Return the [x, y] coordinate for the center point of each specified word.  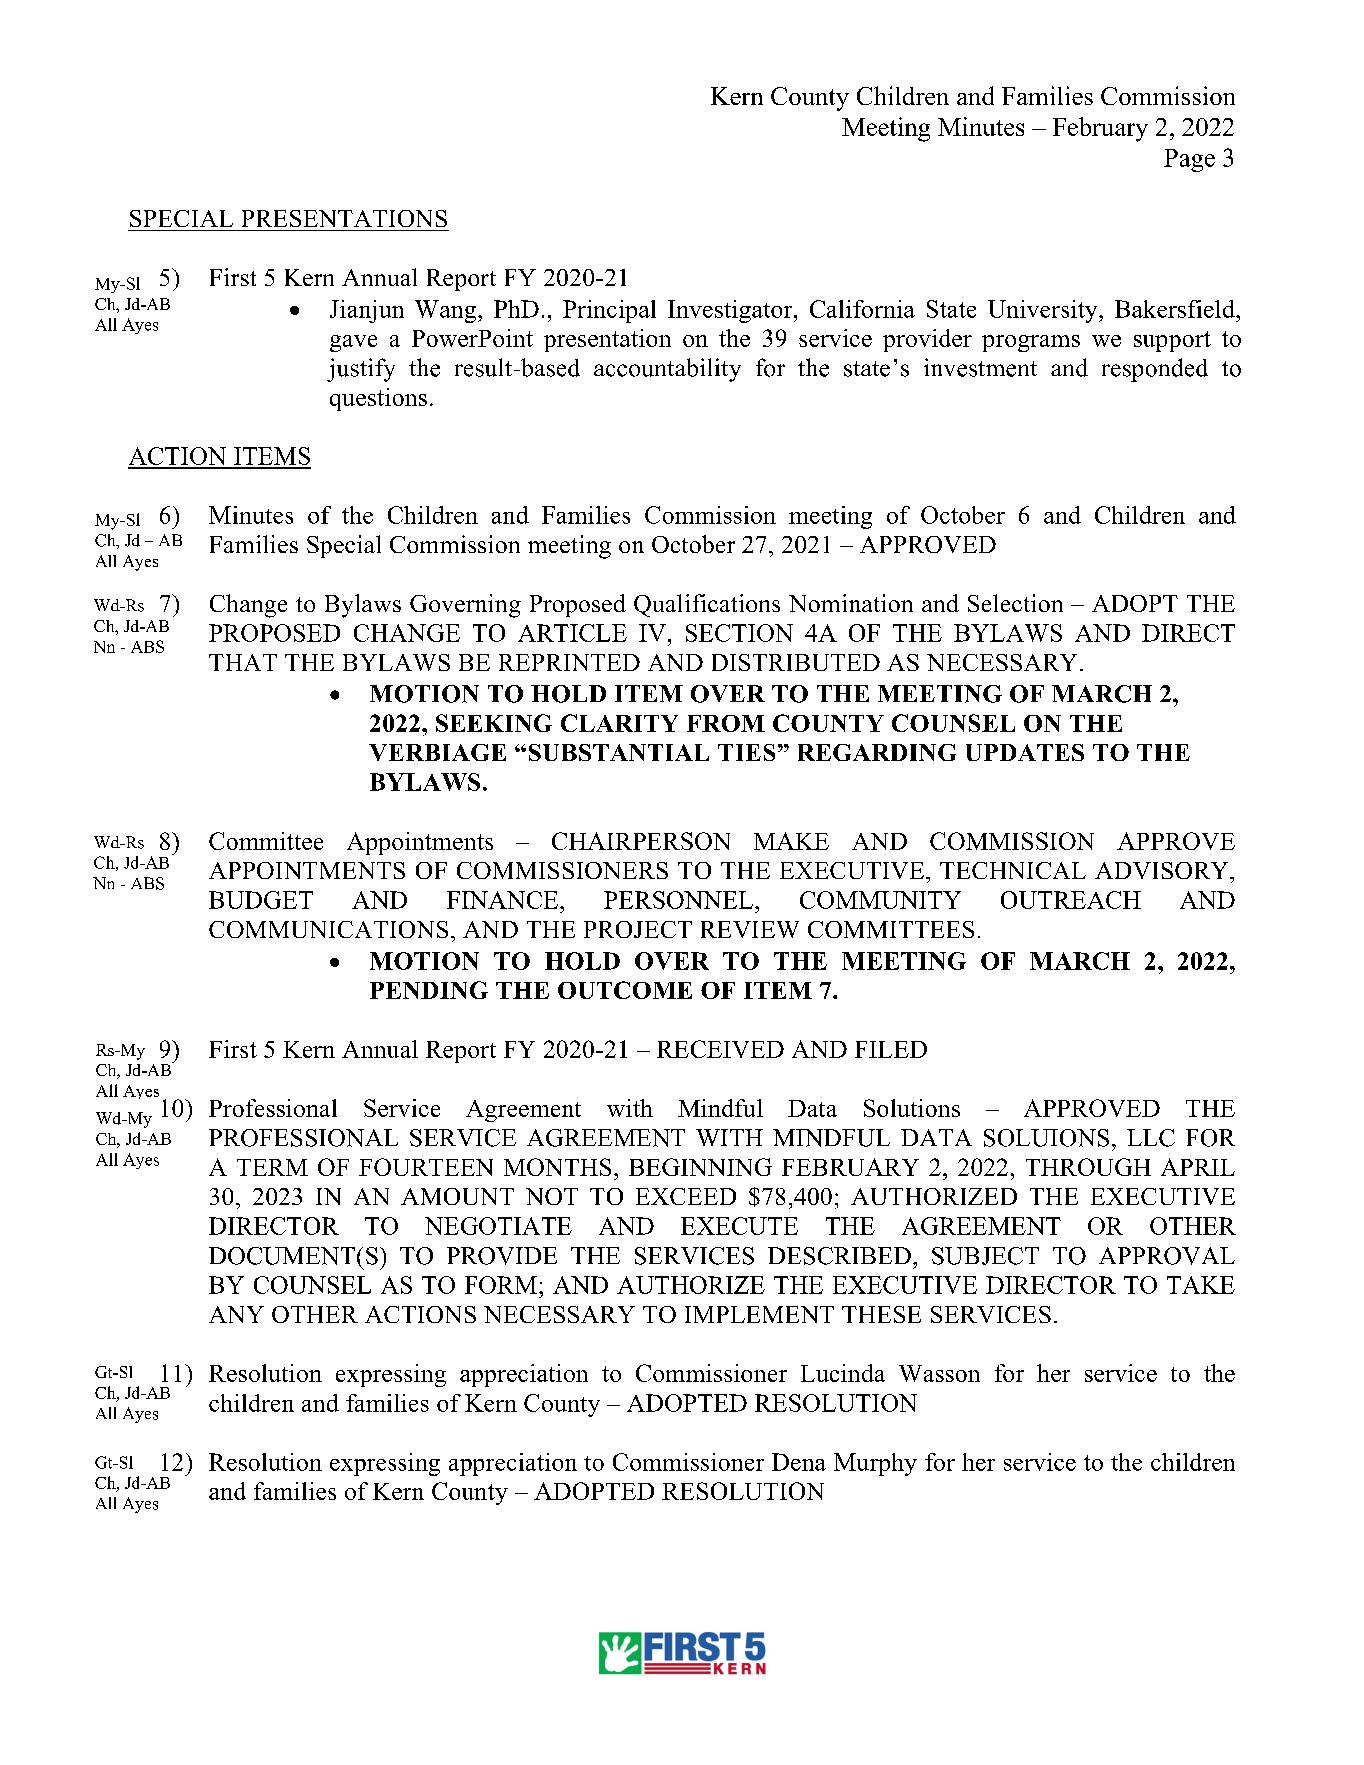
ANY [236, 1314]
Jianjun [367, 311]
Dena [799, 1462]
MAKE [791, 841]
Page [1189, 160]
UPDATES [1025, 752]
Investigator [731, 311]
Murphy [875, 1464]
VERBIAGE [437, 752]
